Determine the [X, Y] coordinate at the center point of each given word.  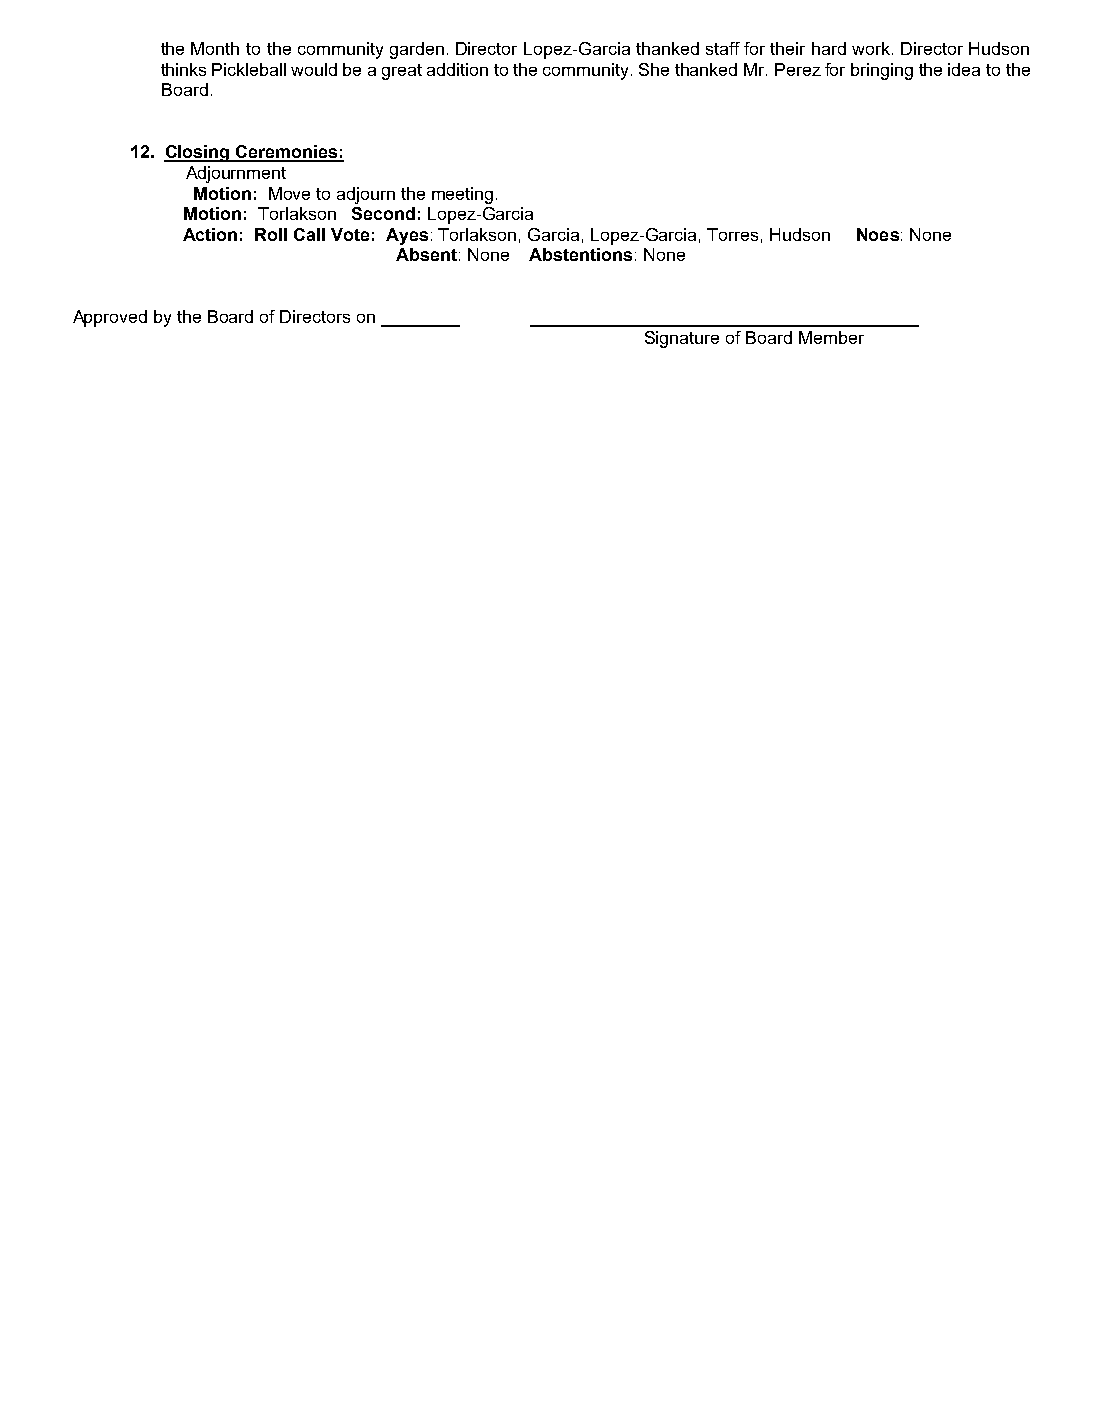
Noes [878, 234]
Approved [110, 318]
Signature [682, 339]
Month [215, 48]
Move [289, 193]
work [872, 48]
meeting [462, 195]
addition [457, 69]
